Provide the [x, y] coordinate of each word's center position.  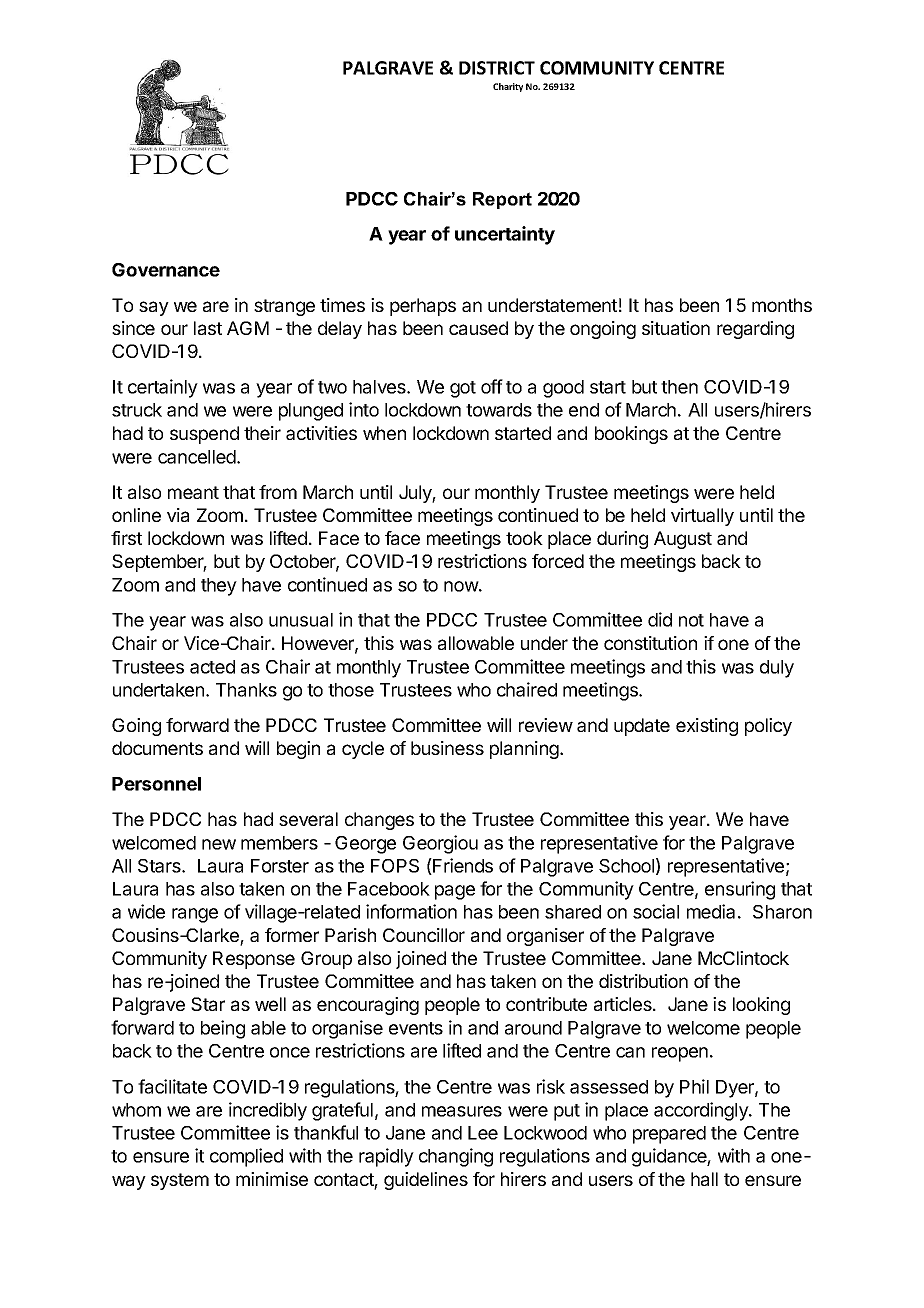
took [524, 538]
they [219, 587]
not [691, 620]
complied [246, 1157]
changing [456, 1157]
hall [704, 1179]
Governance [166, 270]
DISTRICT [497, 68]
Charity [508, 87]
